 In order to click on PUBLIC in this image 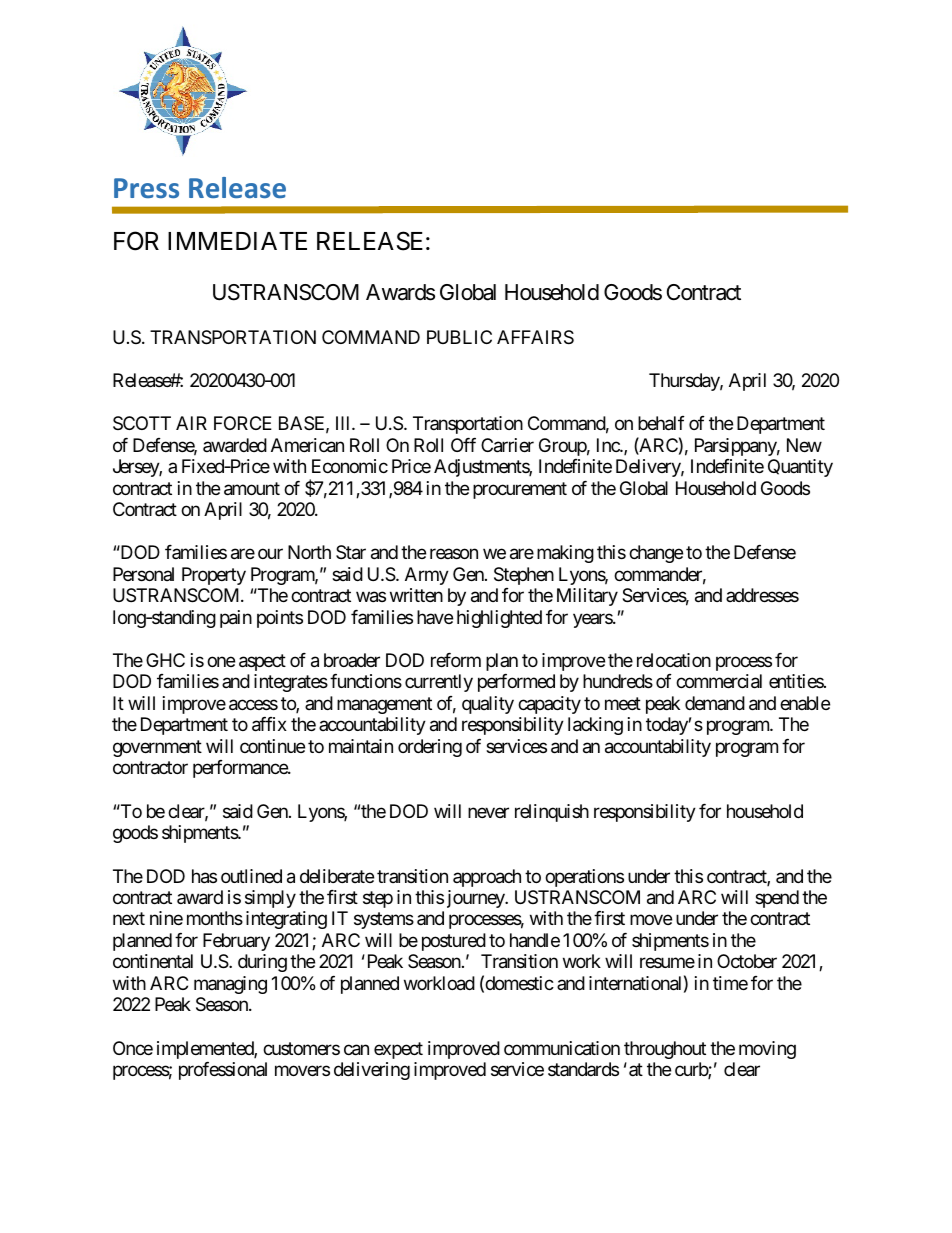, I will do `click(459, 337)`.
